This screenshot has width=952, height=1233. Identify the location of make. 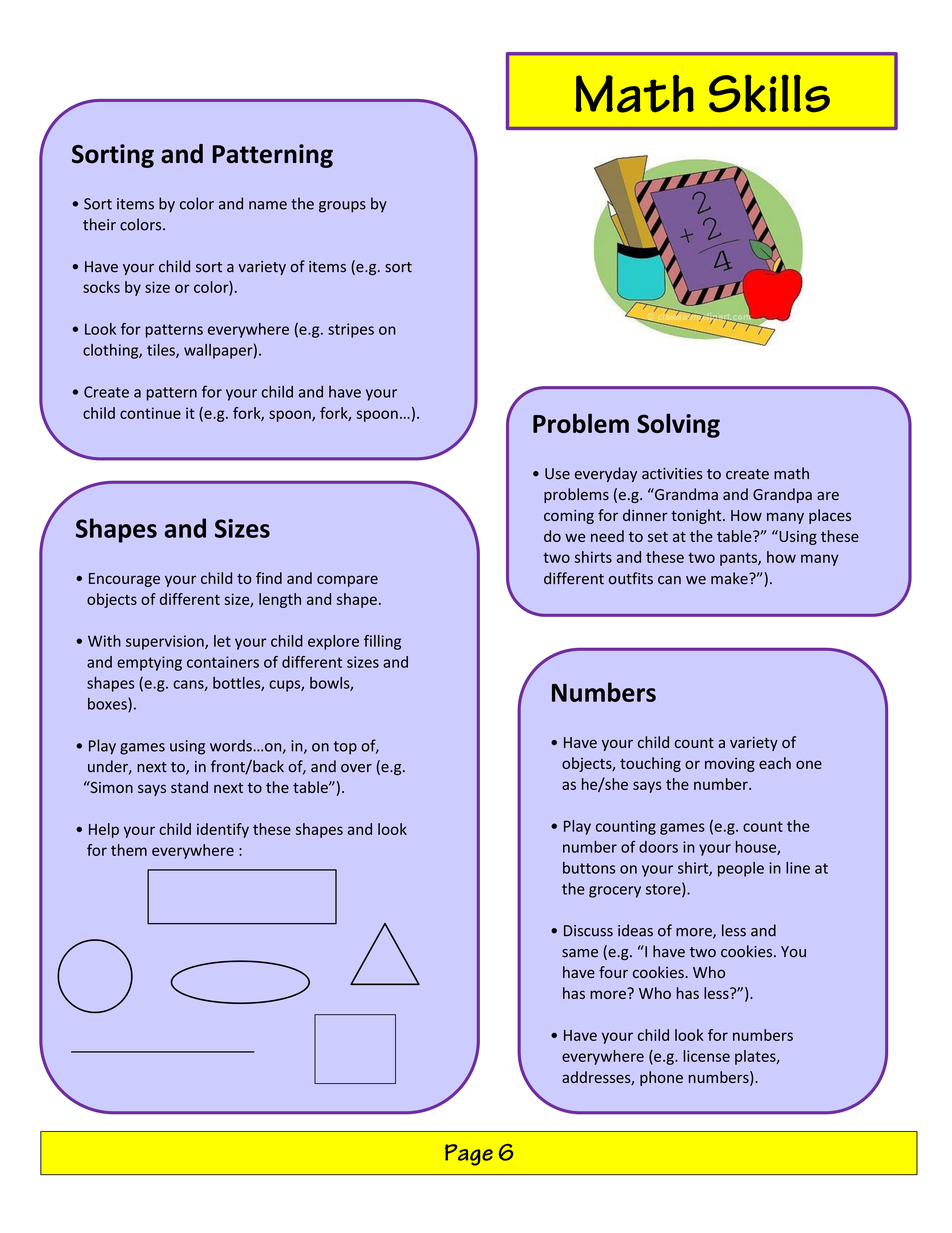
(730, 578).
